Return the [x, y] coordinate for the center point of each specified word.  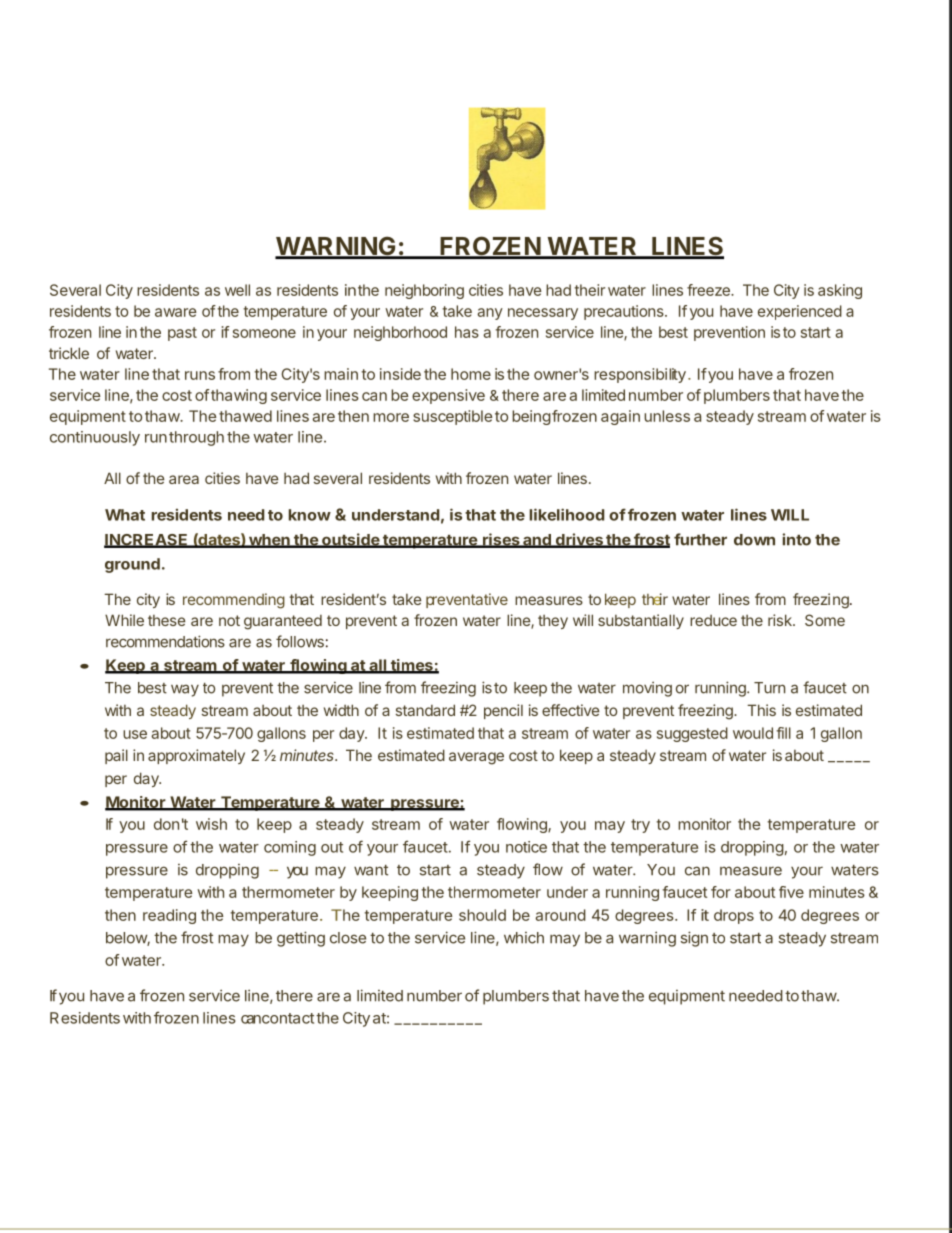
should [482, 915]
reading [169, 916]
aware [176, 312]
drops [734, 916]
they [553, 622]
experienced [800, 312]
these [167, 620]
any [490, 314]
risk [781, 620]
